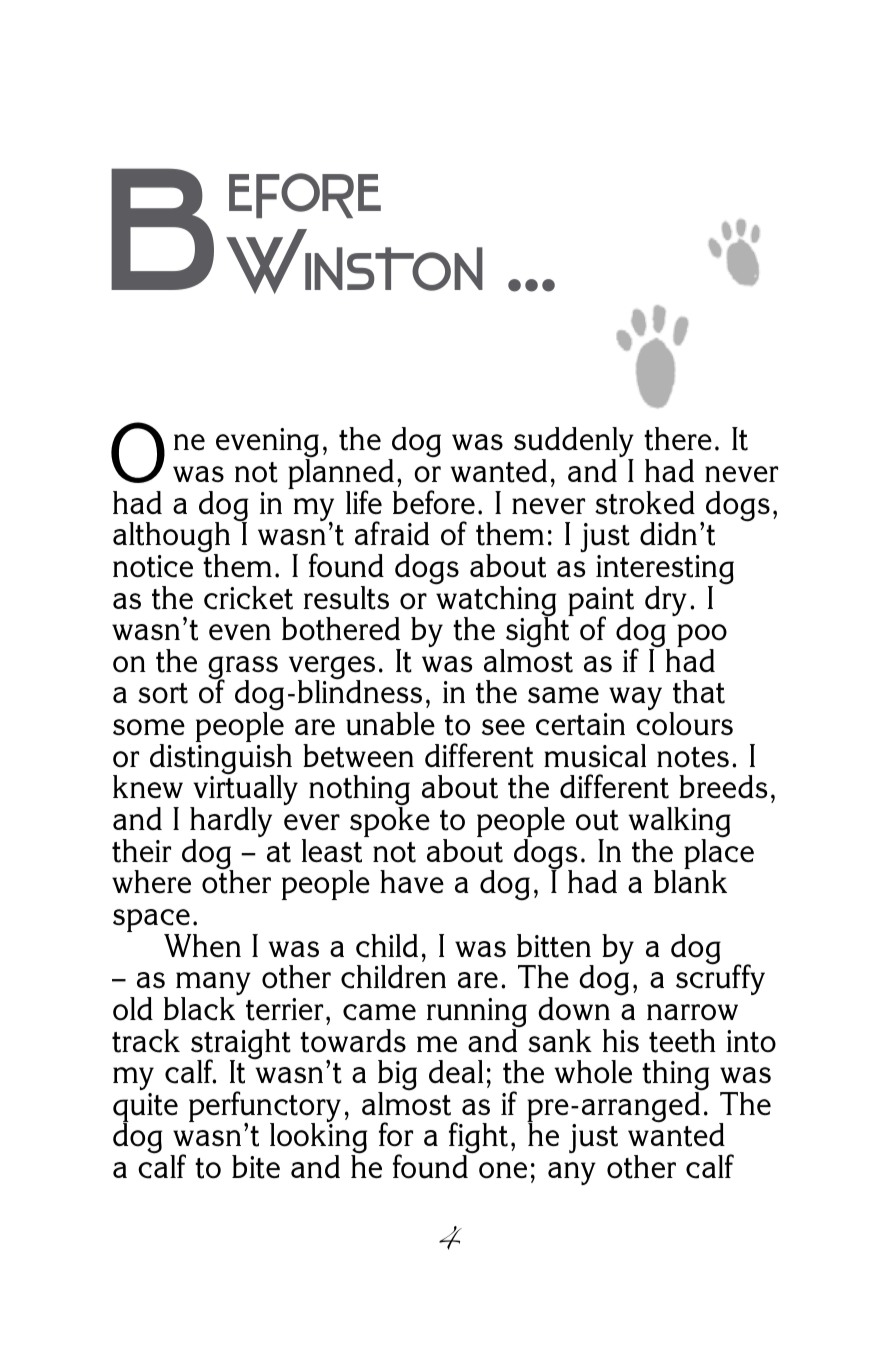 The width and height of the screenshot is (896, 1345). Describe the element at coordinates (171, 538) in the screenshot. I see `although` at that location.
